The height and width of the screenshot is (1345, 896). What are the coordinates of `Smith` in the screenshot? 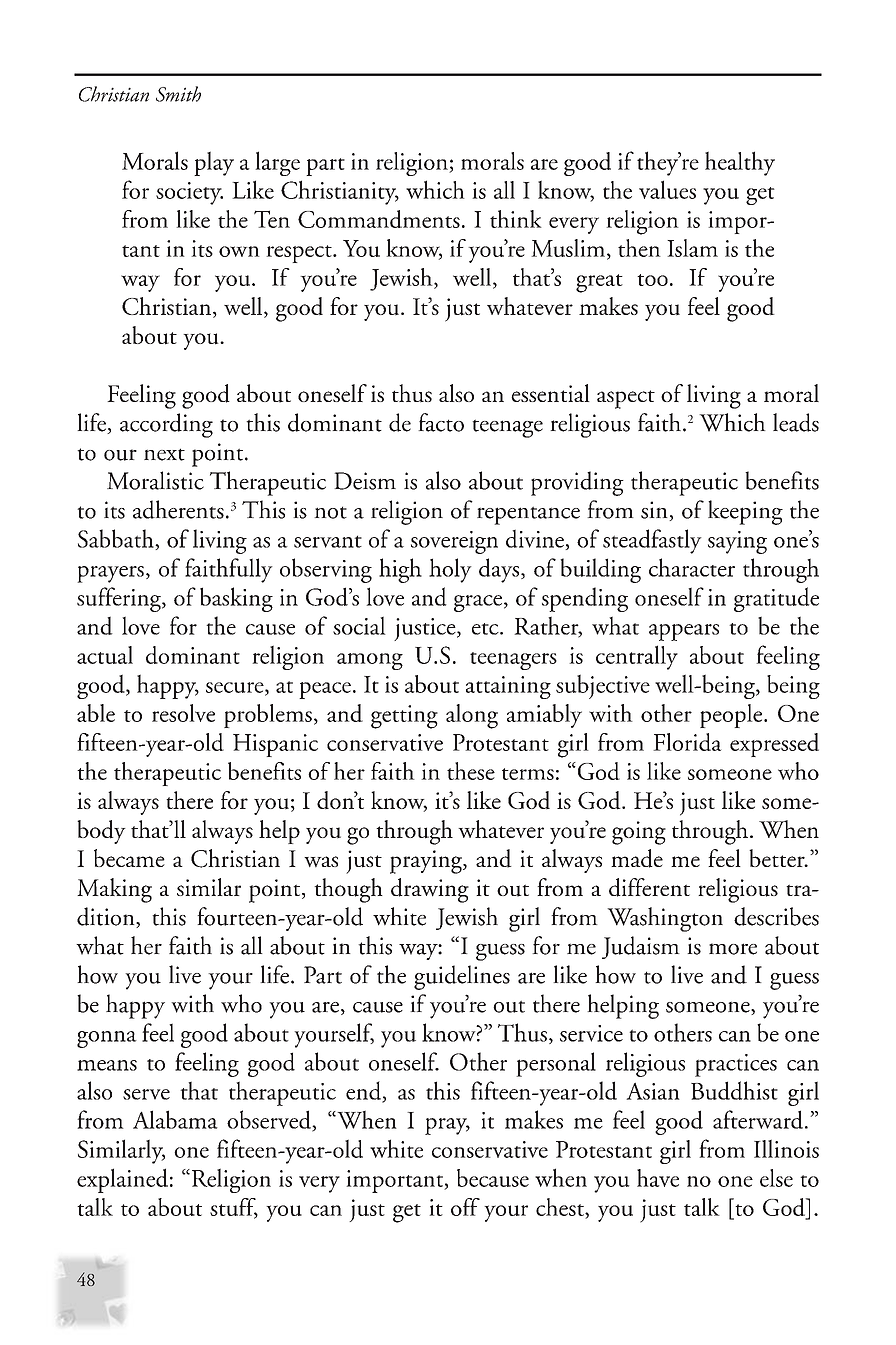 It's located at (178, 94).
